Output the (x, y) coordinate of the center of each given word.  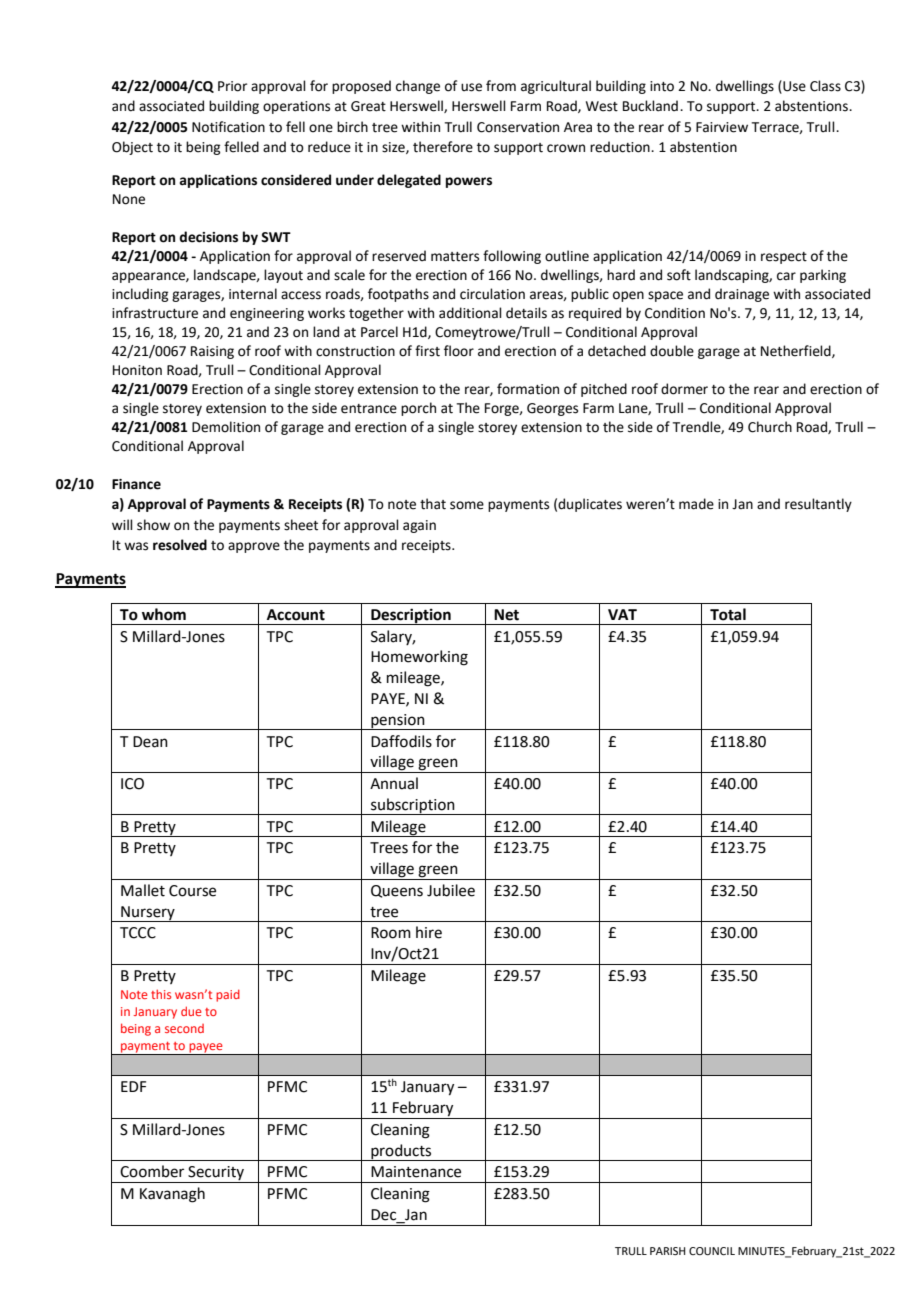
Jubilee (451, 890)
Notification (228, 127)
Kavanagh (172, 1195)
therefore (443, 147)
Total (728, 614)
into (662, 86)
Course (192, 891)
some (467, 505)
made (696, 504)
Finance (136, 484)
